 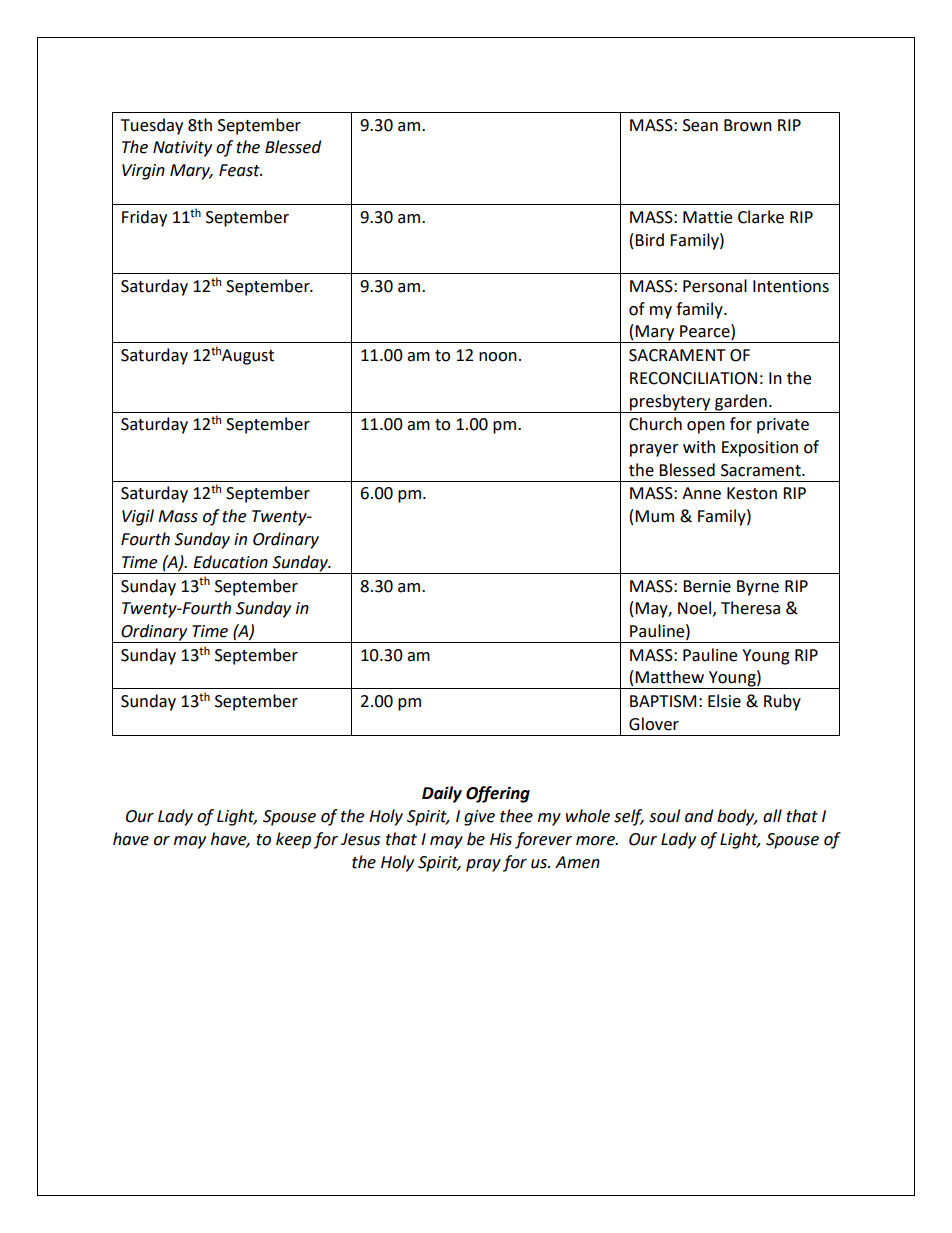 I want to click on keep, so click(x=293, y=840).
